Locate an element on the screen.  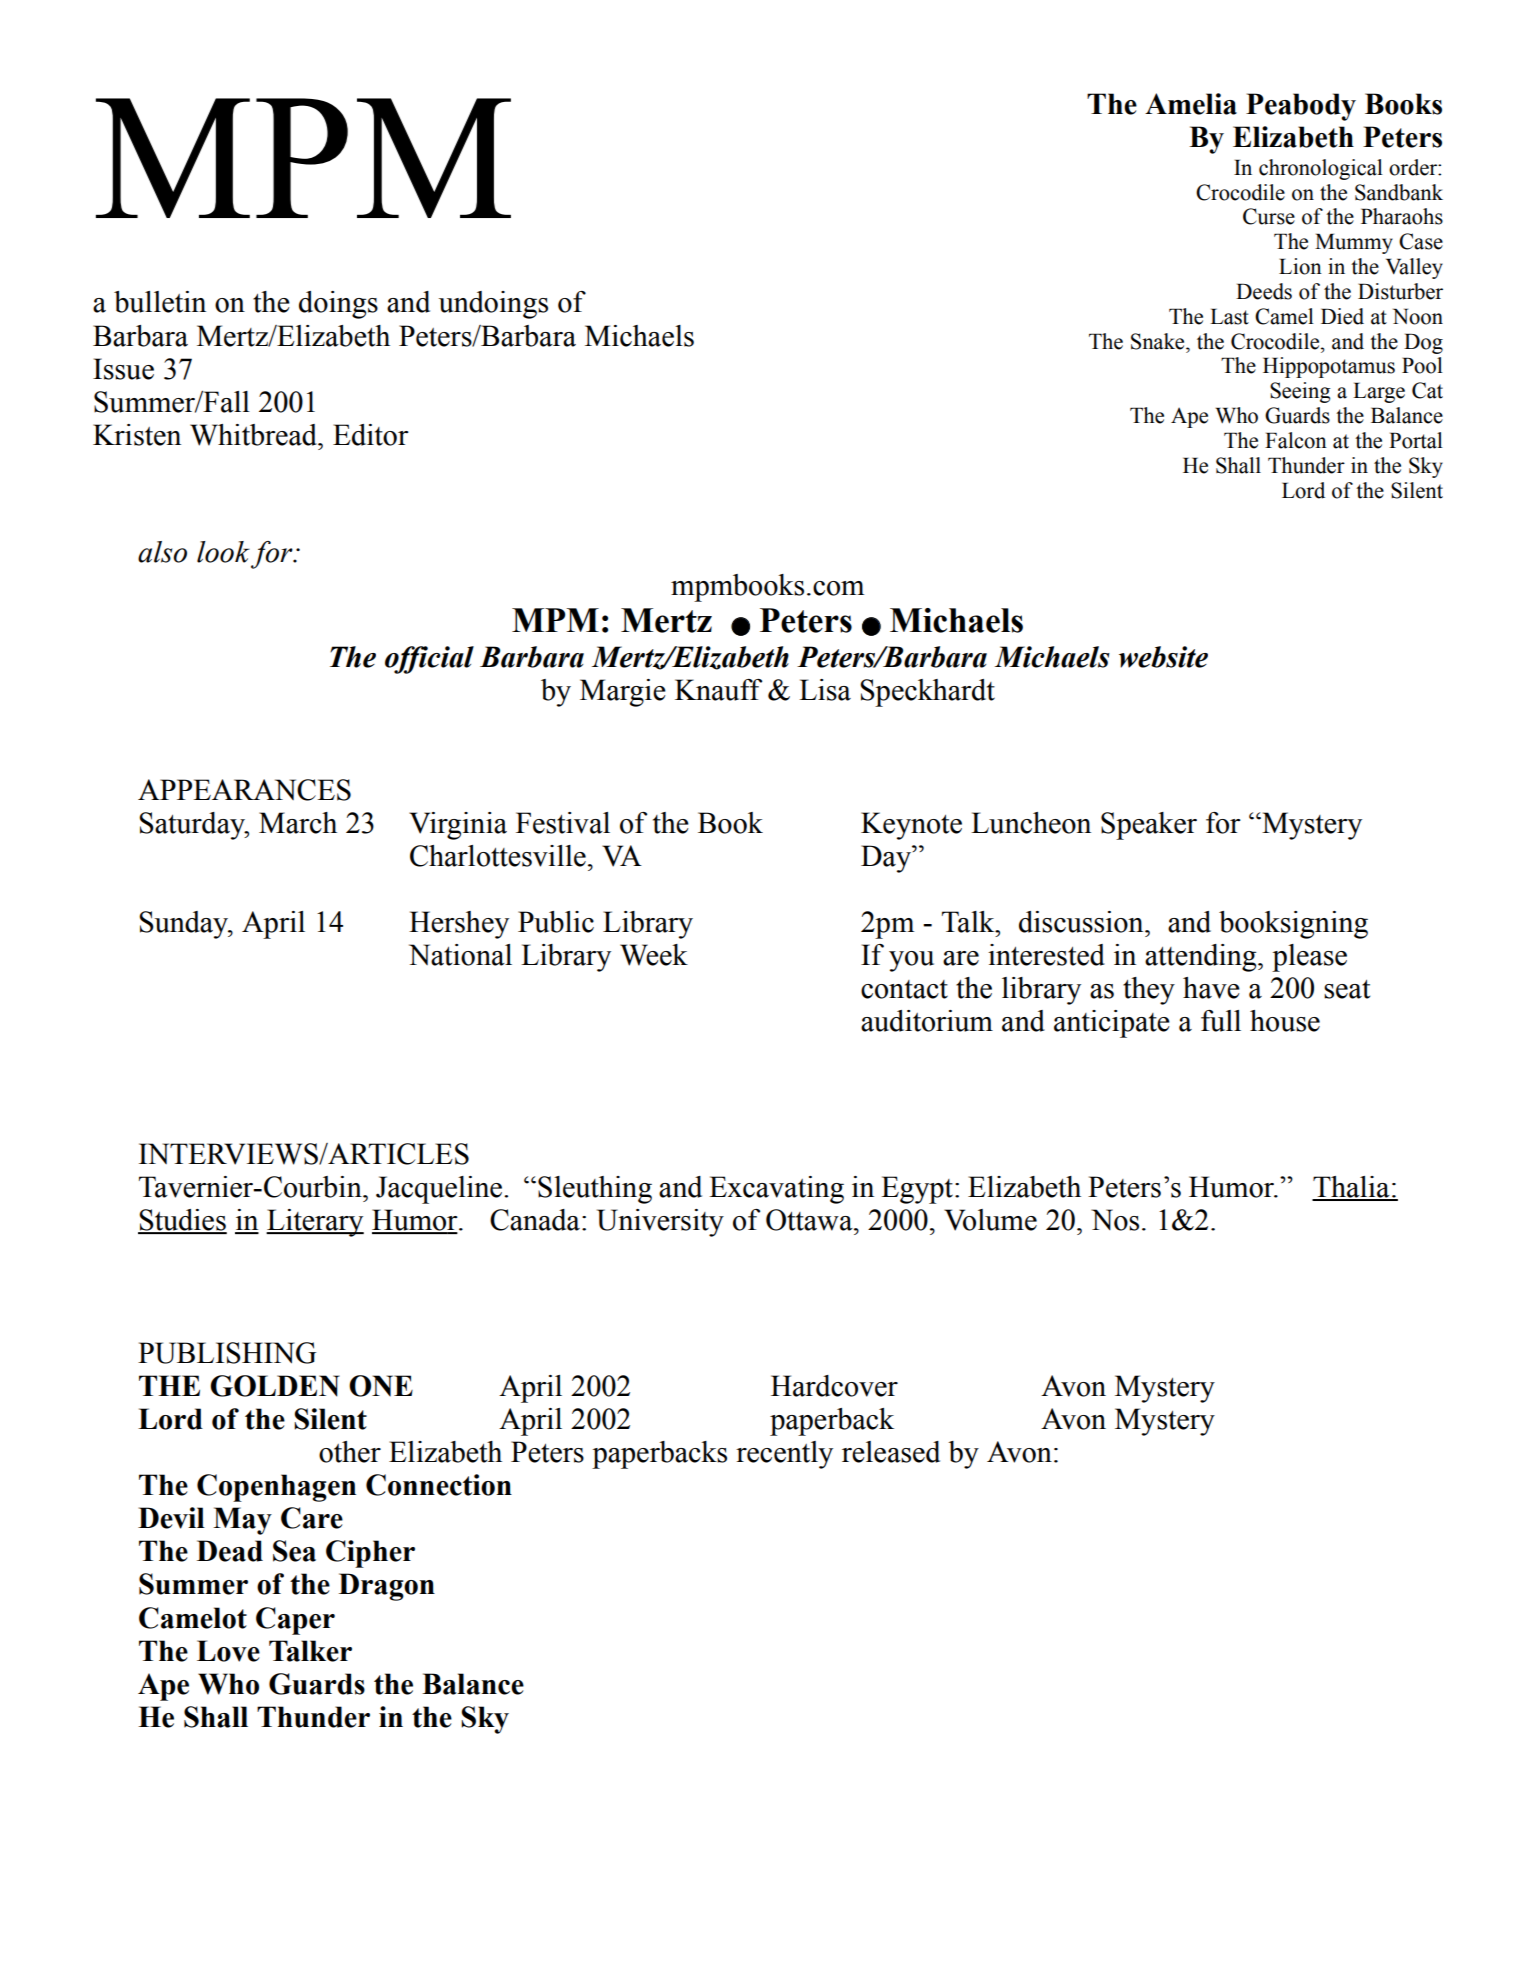
Lisa is located at coordinates (825, 690).
